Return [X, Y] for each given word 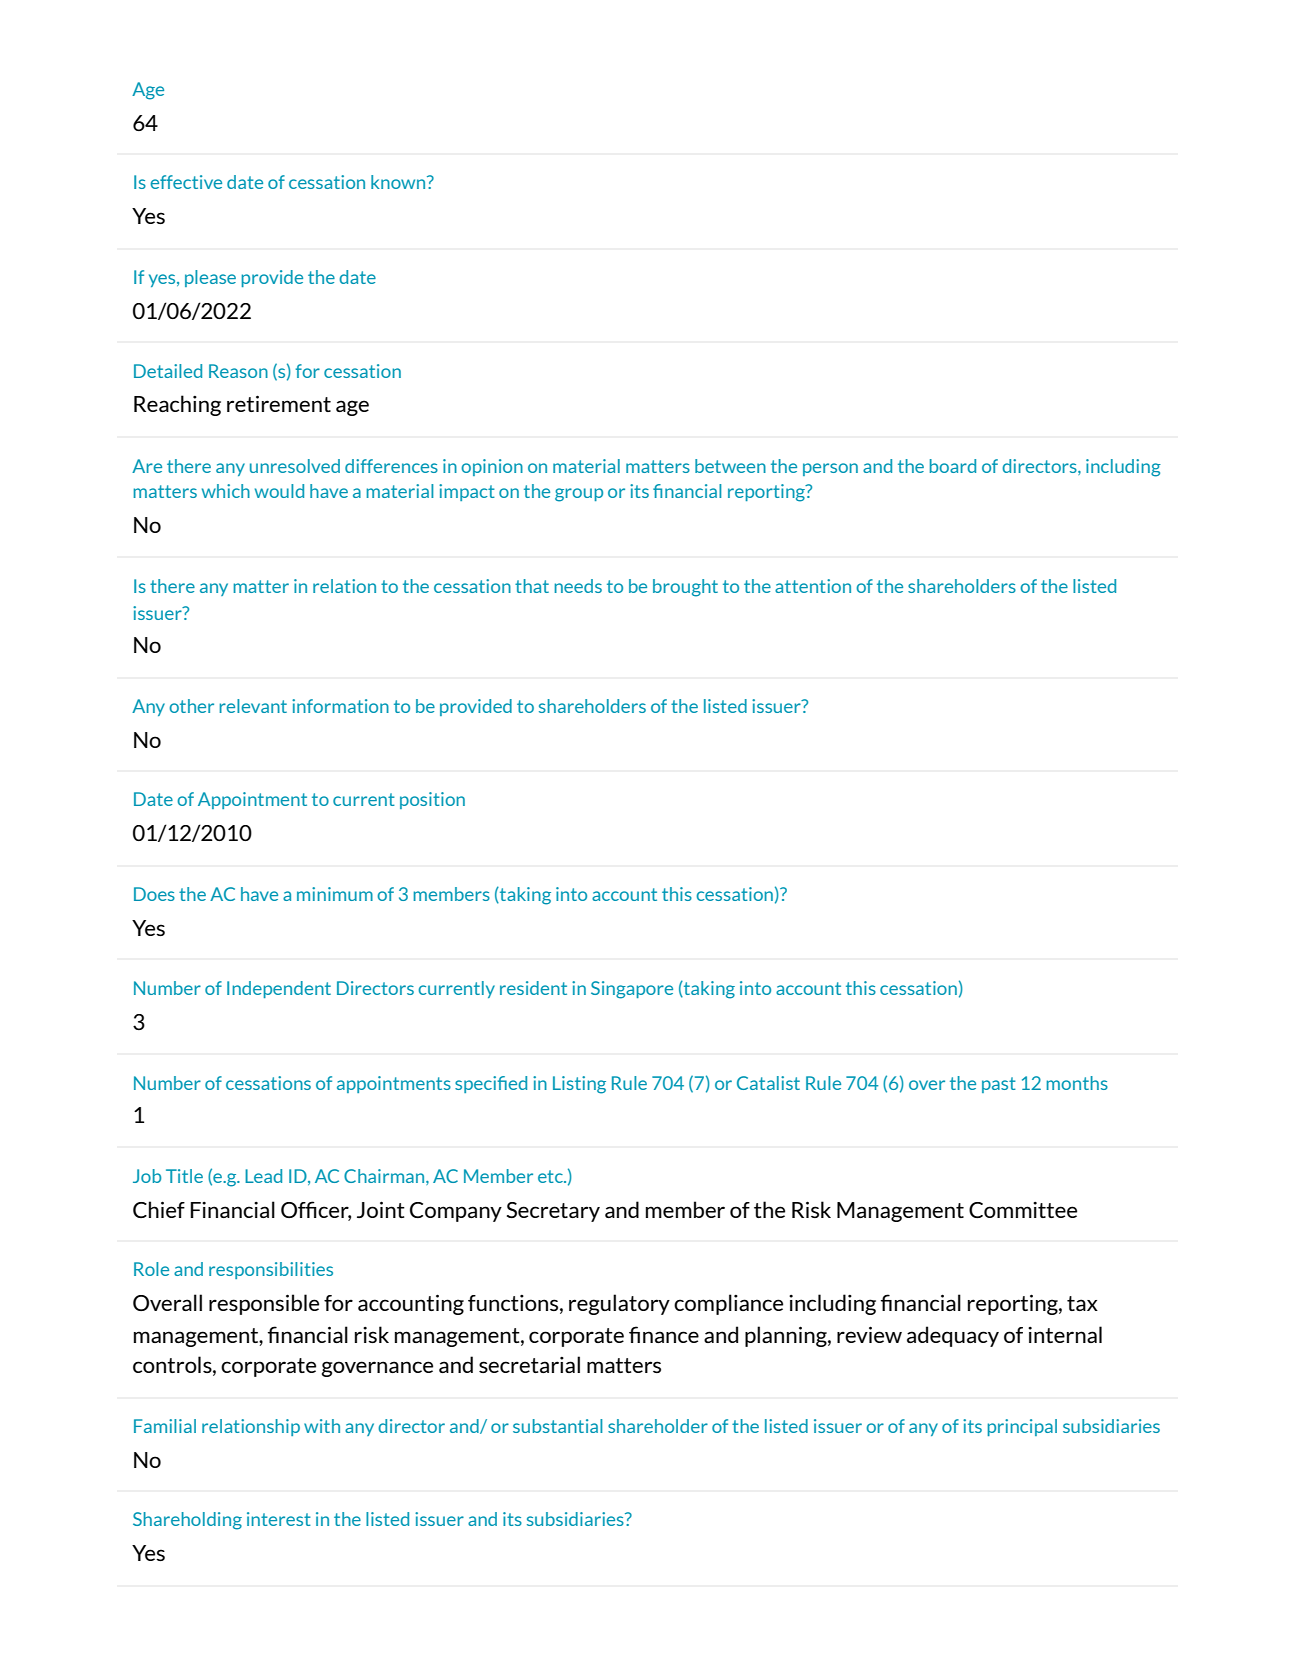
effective [186, 182]
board [953, 466]
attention [813, 586]
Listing [579, 1085]
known [399, 182]
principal [1022, 1427]
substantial [557, 1426]
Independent [279, 989]
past [999, 1085]
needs [578, 586]
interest [279, 1519]
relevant [253, 706]
